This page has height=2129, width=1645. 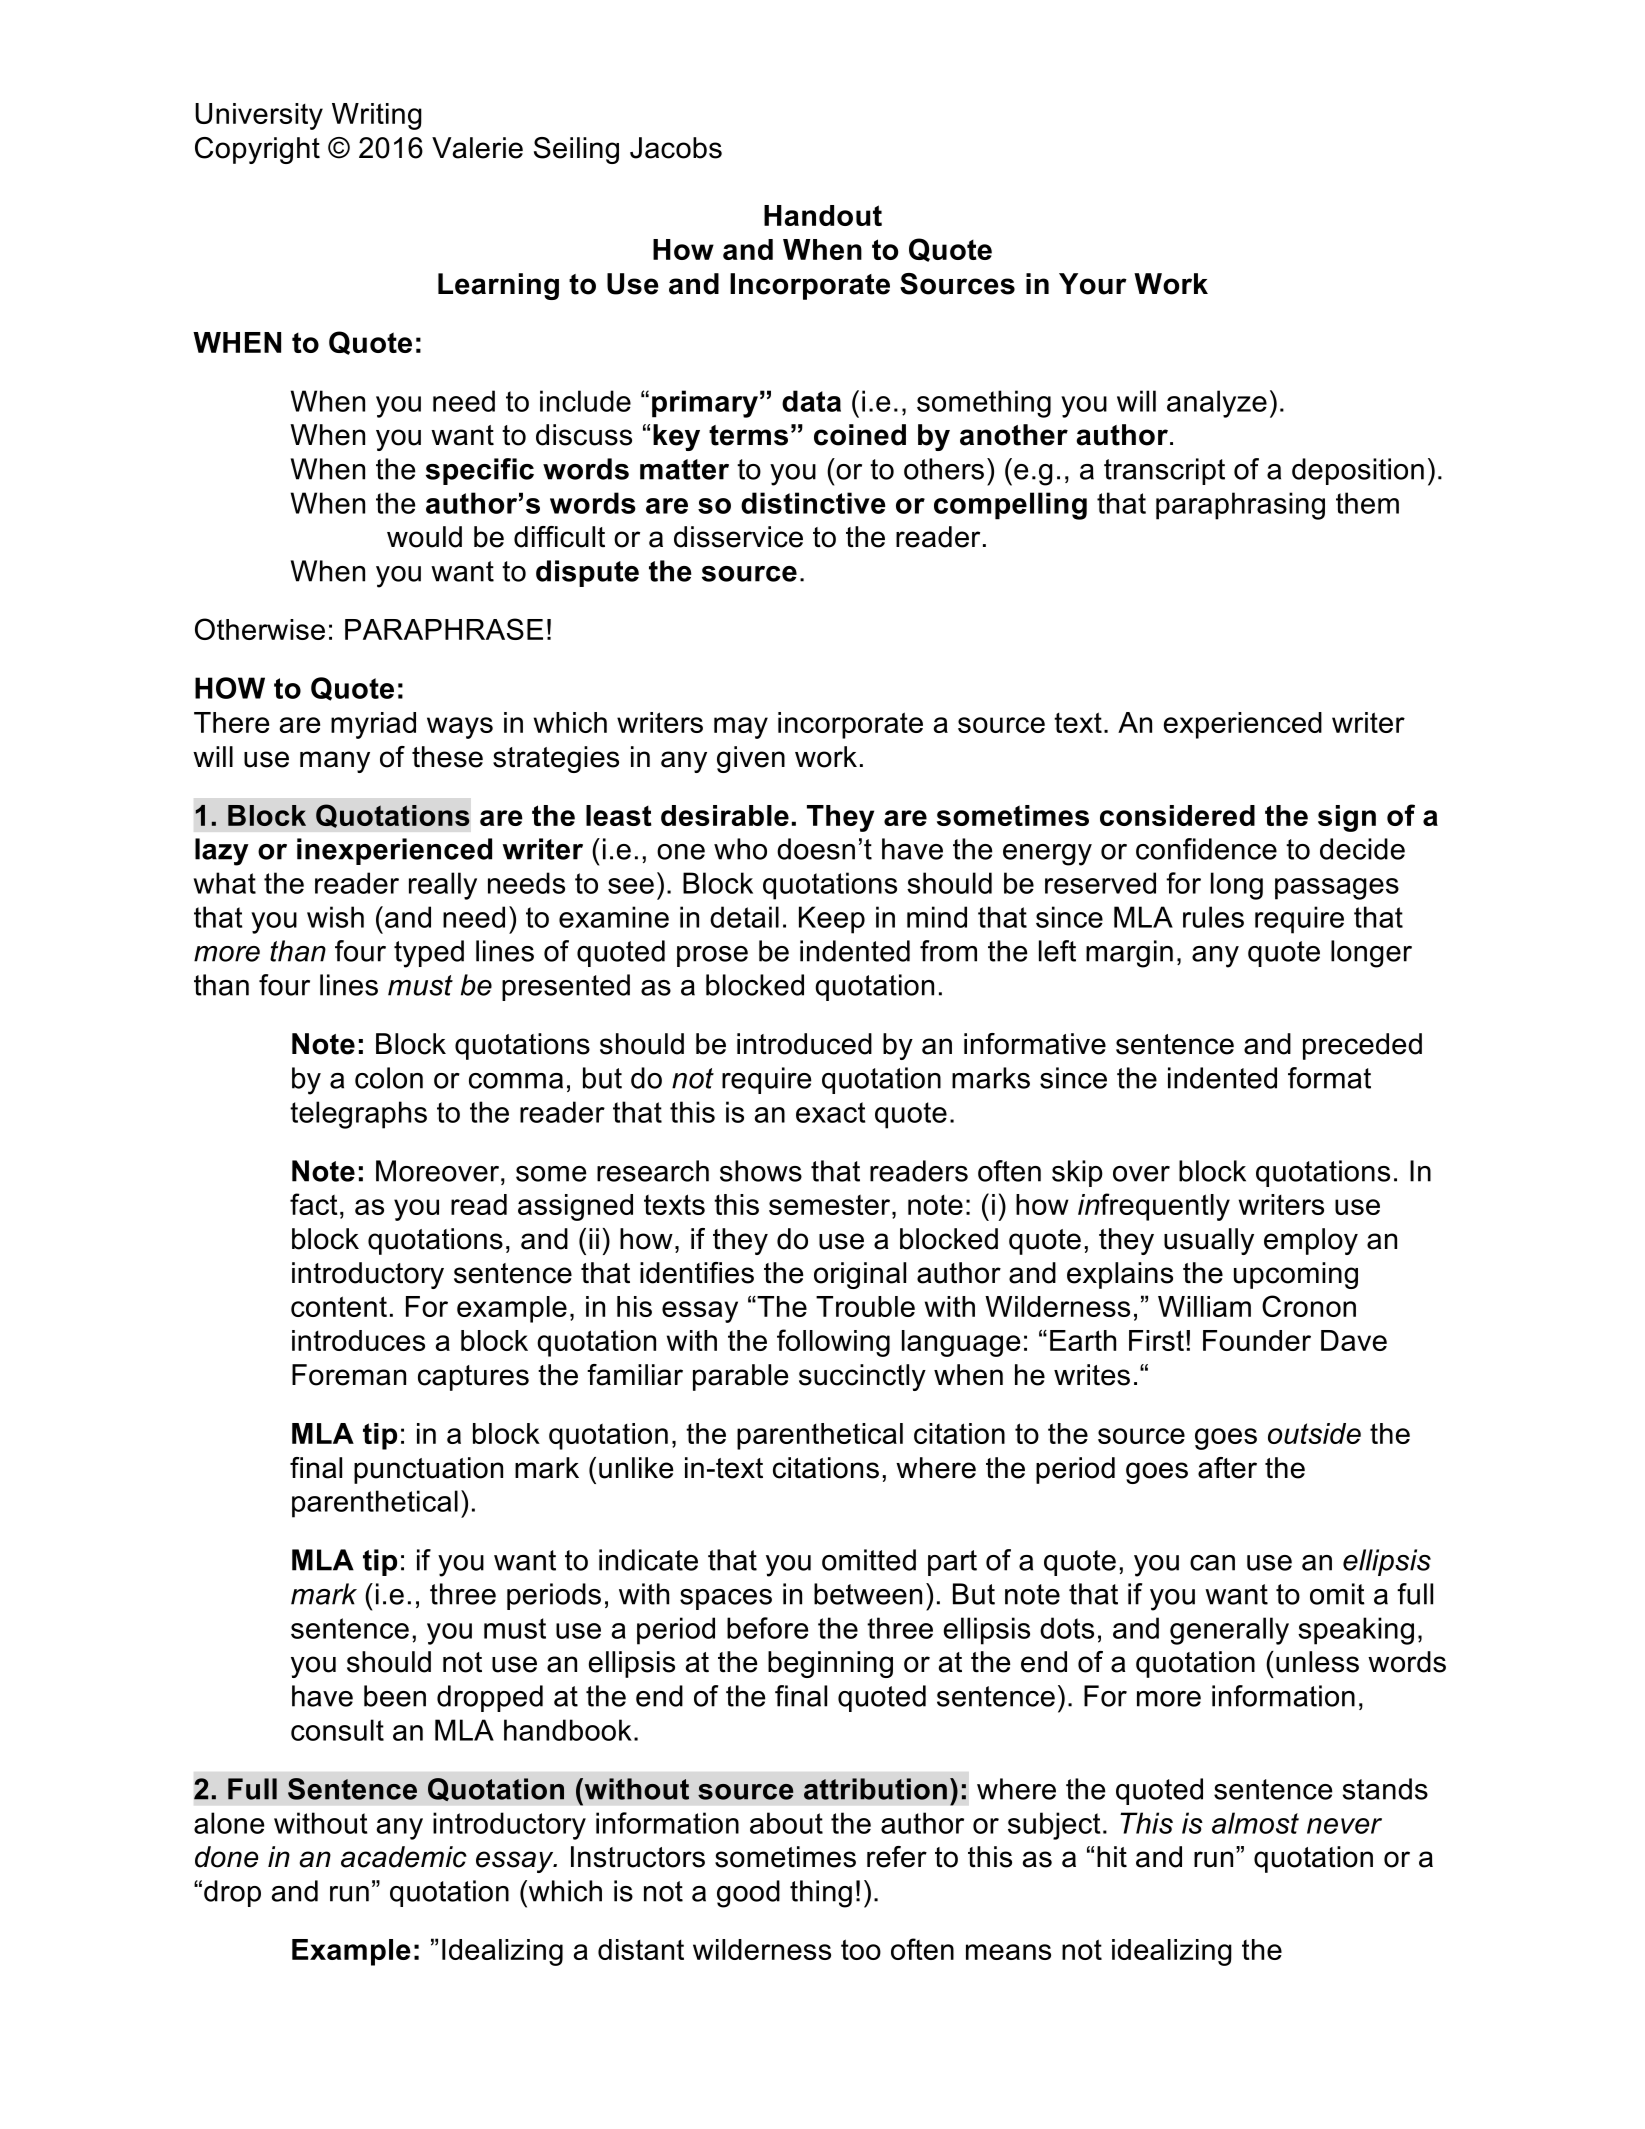 I want to click on punctuation, so click(x=428, y=1470).
